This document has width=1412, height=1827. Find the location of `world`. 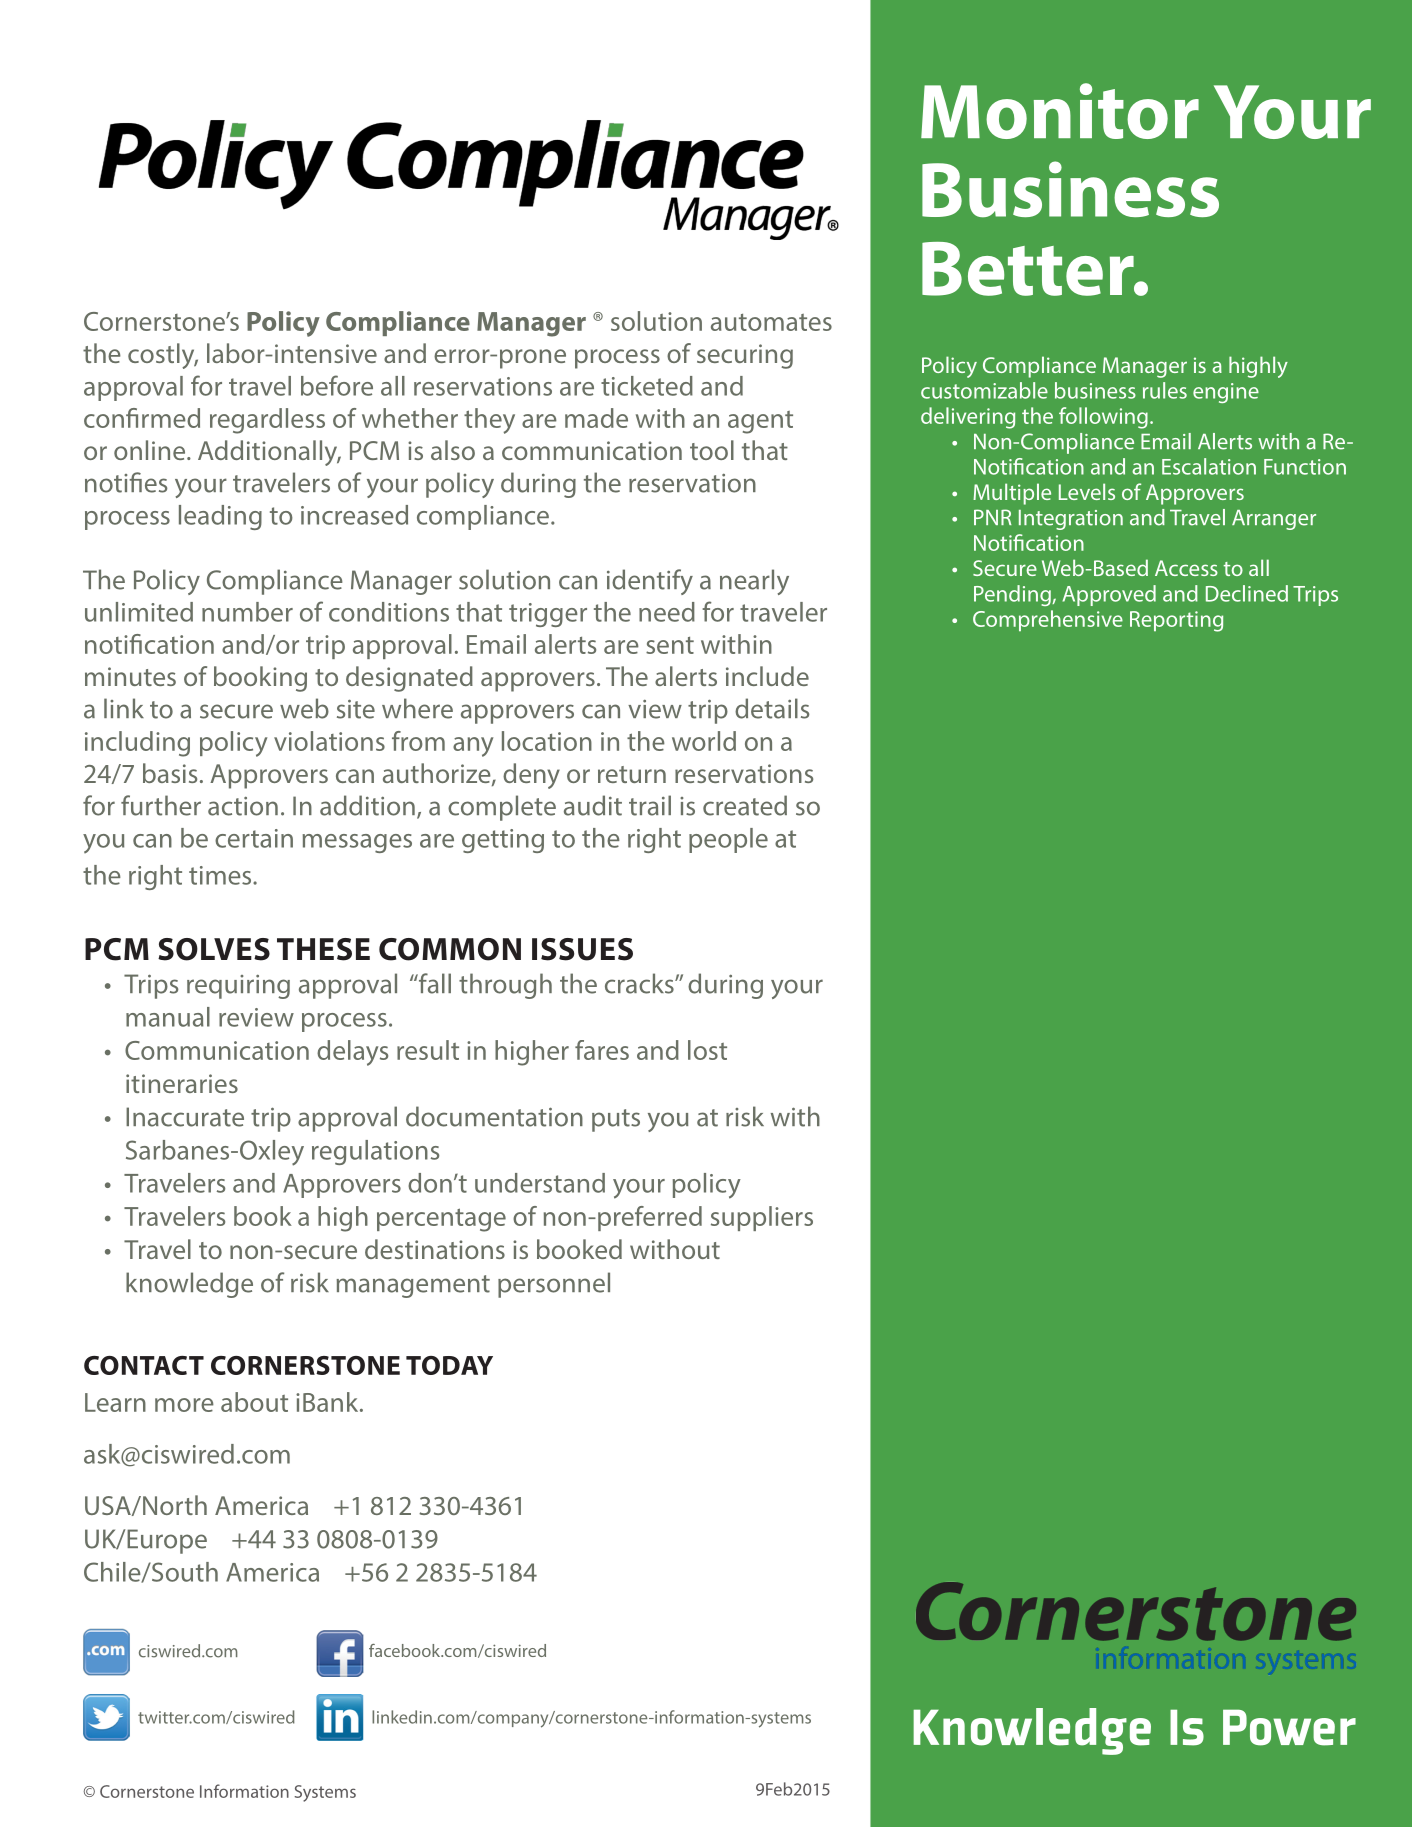

world is located at coordinates (704, 741).
